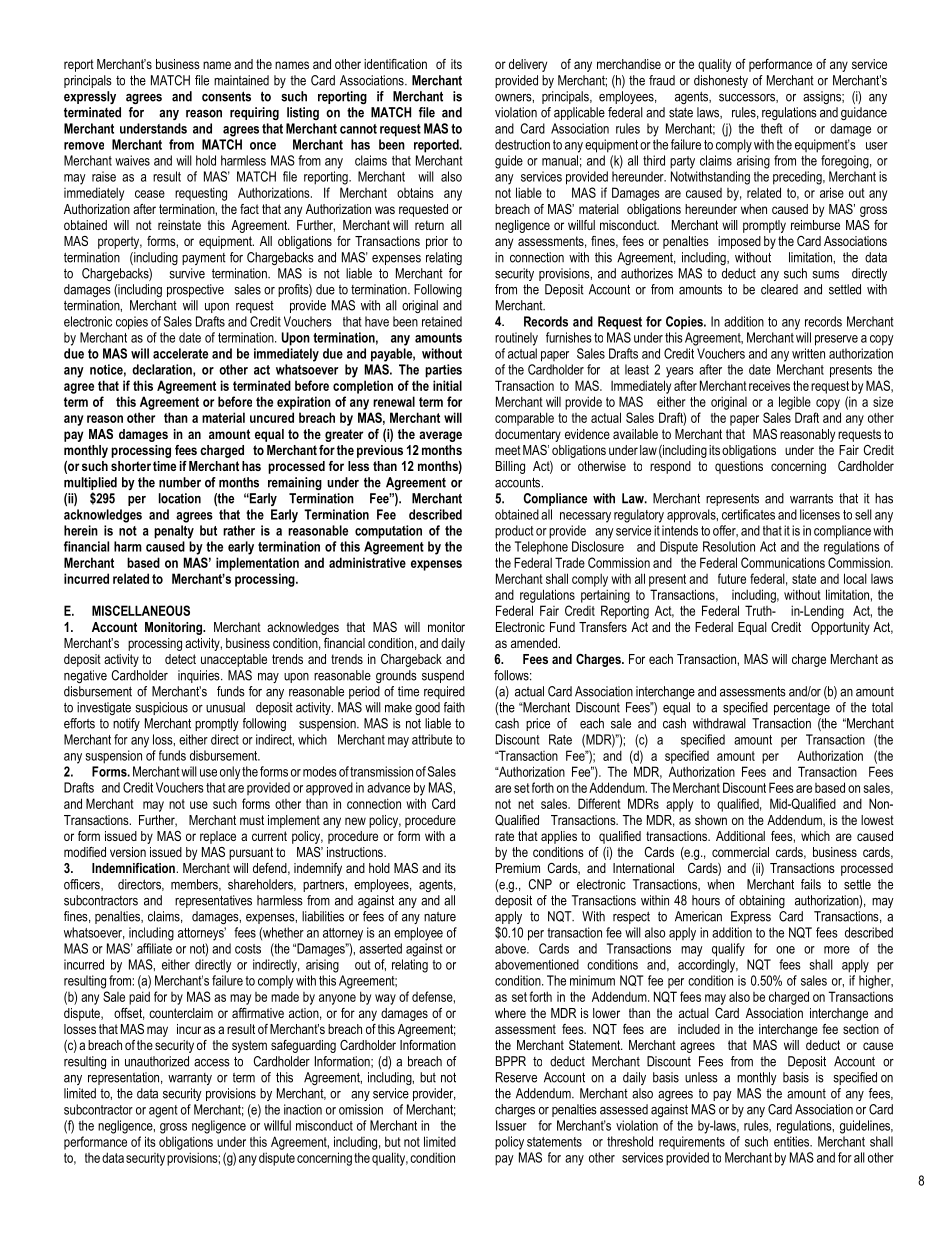  Describe the element at coordinates (528, 65) in the screenshot. I see `delivery` at that location.
